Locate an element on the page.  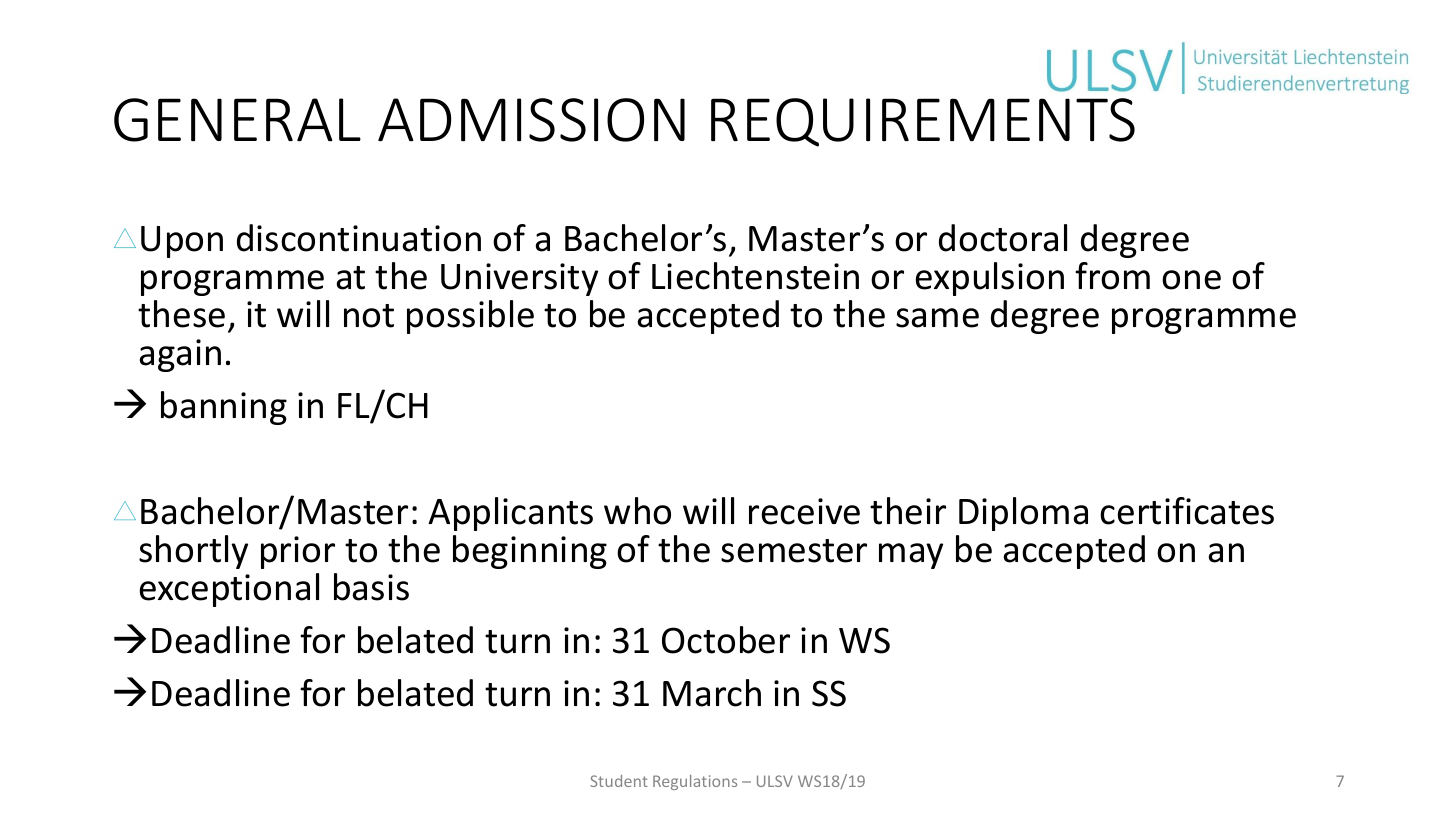
REQUIREMENTS is located at coordinates (923, 122).
